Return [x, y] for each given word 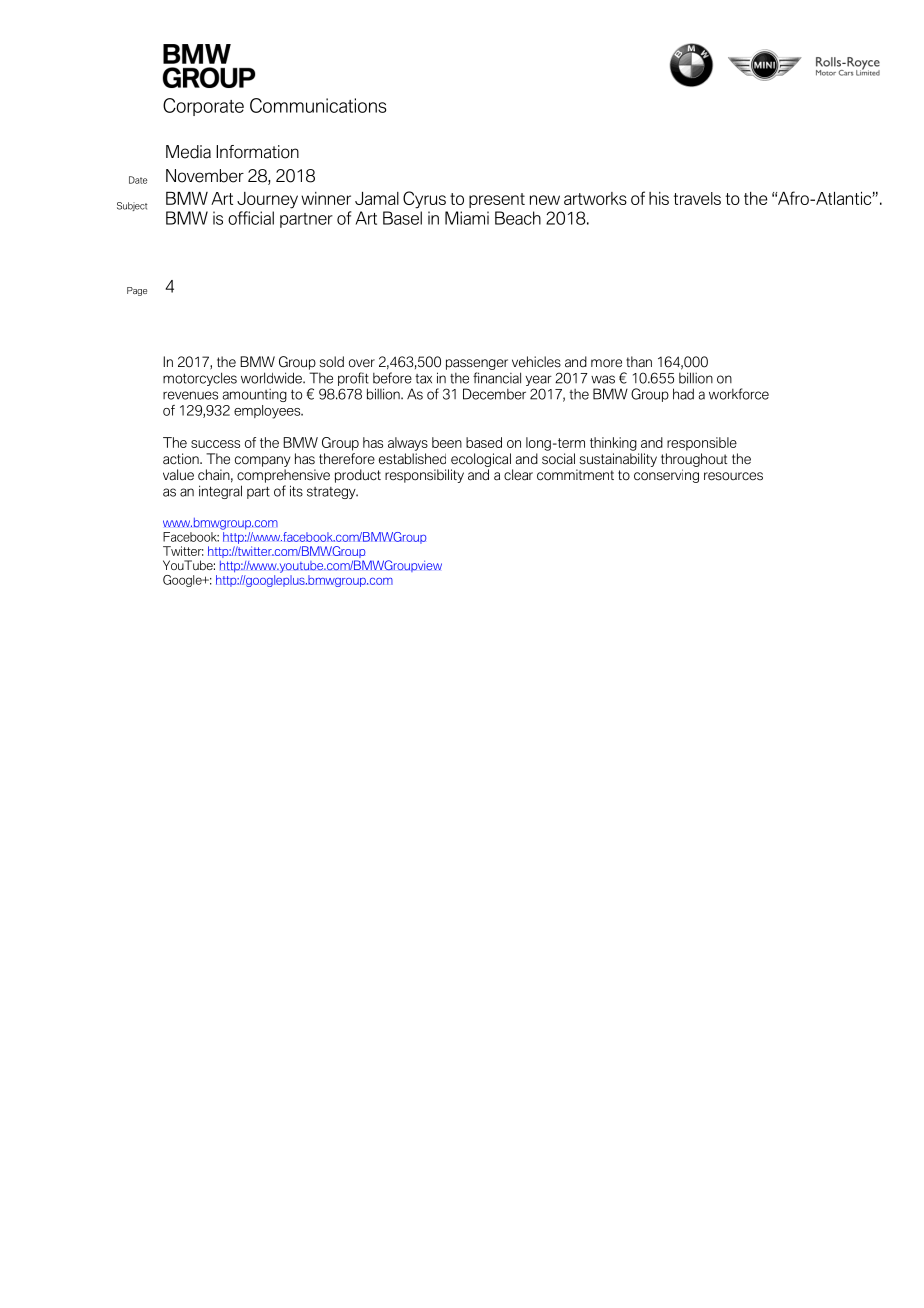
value [178, 475]
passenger [477, 364]
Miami [467, 218]
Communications [318, 105]
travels [697, 198]
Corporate [203, 107]
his [659, 198]
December [494, 394]
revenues [190, 395]
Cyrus [424, 200]
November [205, 176]
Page [137, 291]
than [639, 362]
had [683, 394]
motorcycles [200, 379]
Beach [518, 218]
